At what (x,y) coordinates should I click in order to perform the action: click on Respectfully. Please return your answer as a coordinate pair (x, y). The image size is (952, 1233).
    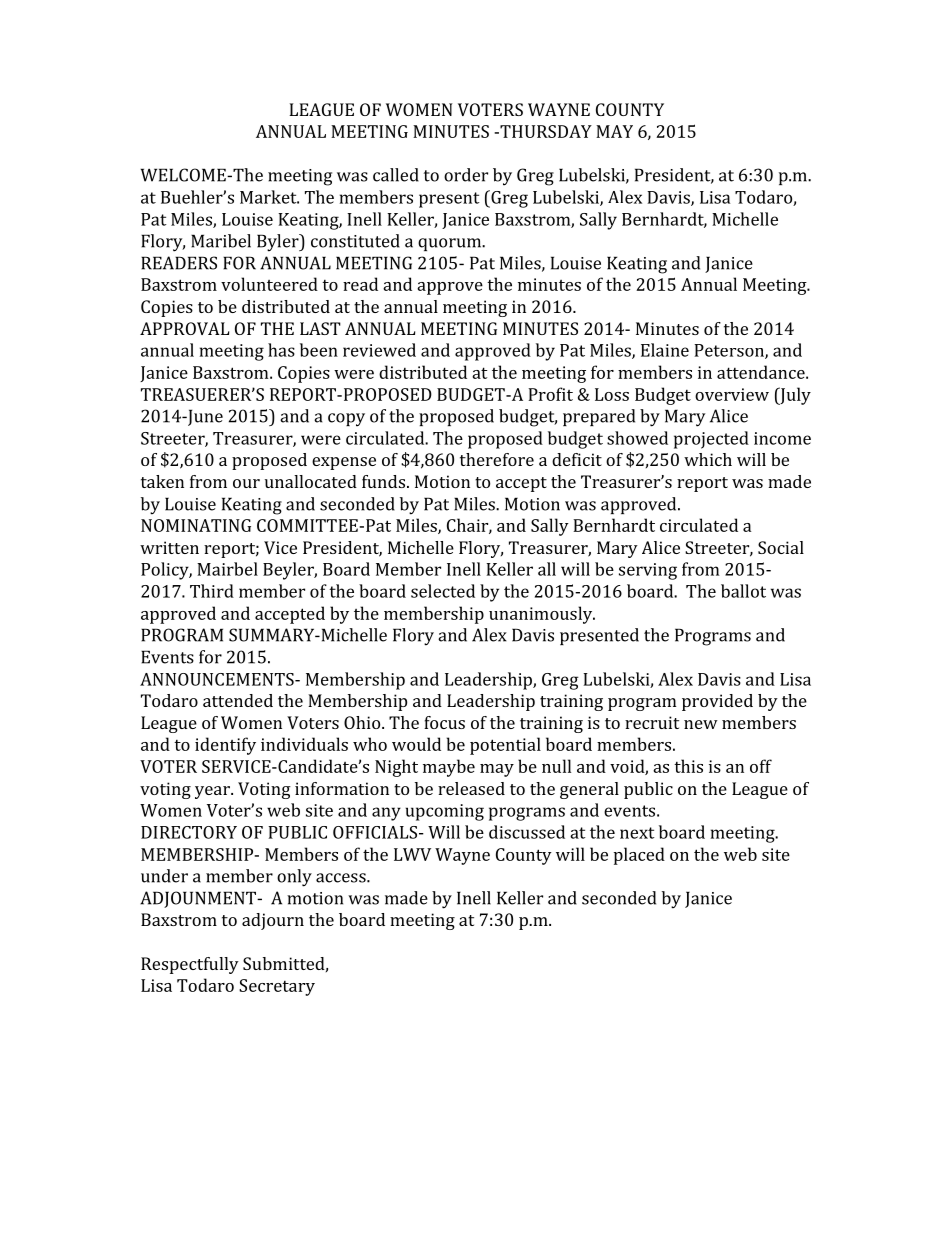
    Looking at the image, I should click on (190, 965).
